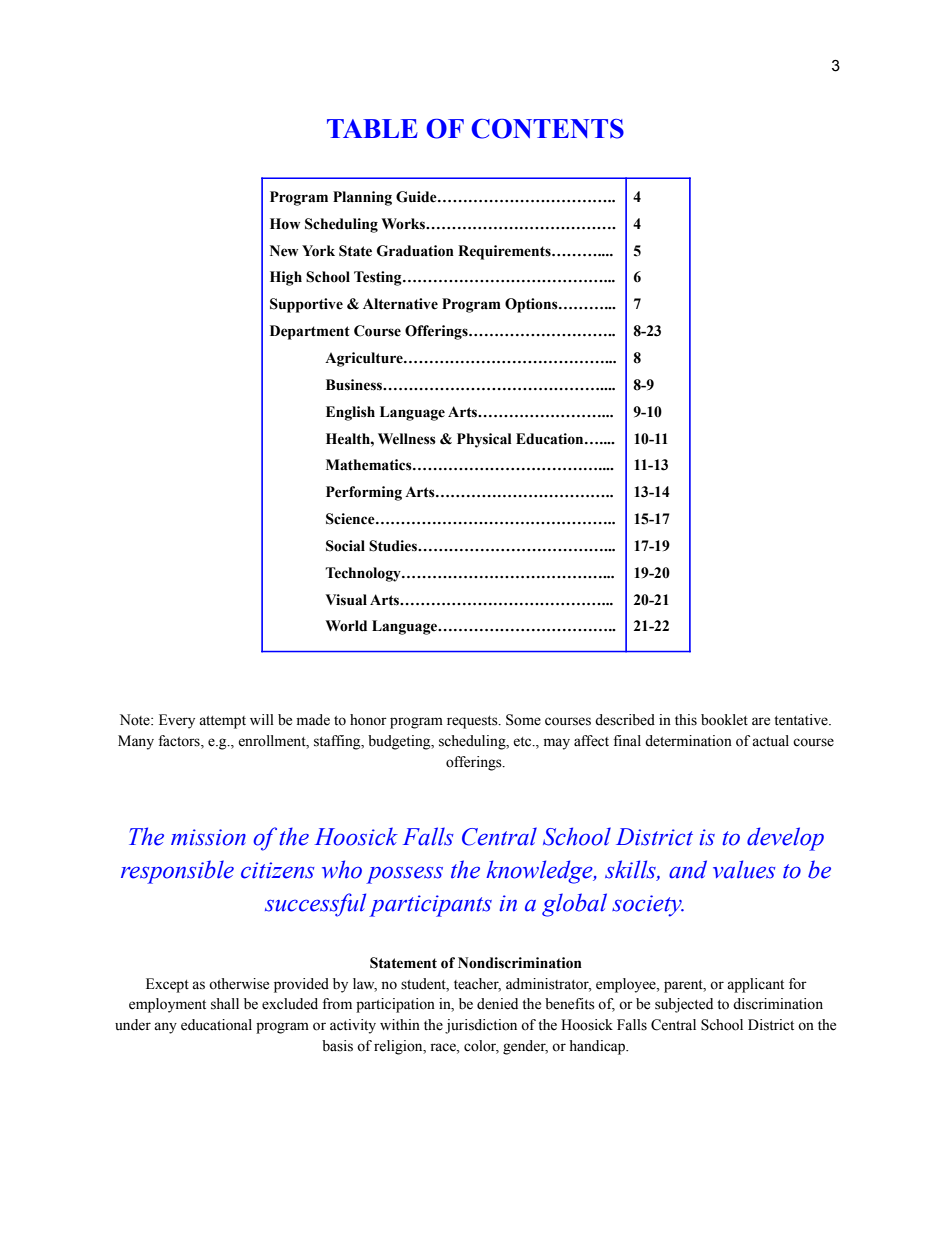  I want to click on etc, so click(523, 742).
